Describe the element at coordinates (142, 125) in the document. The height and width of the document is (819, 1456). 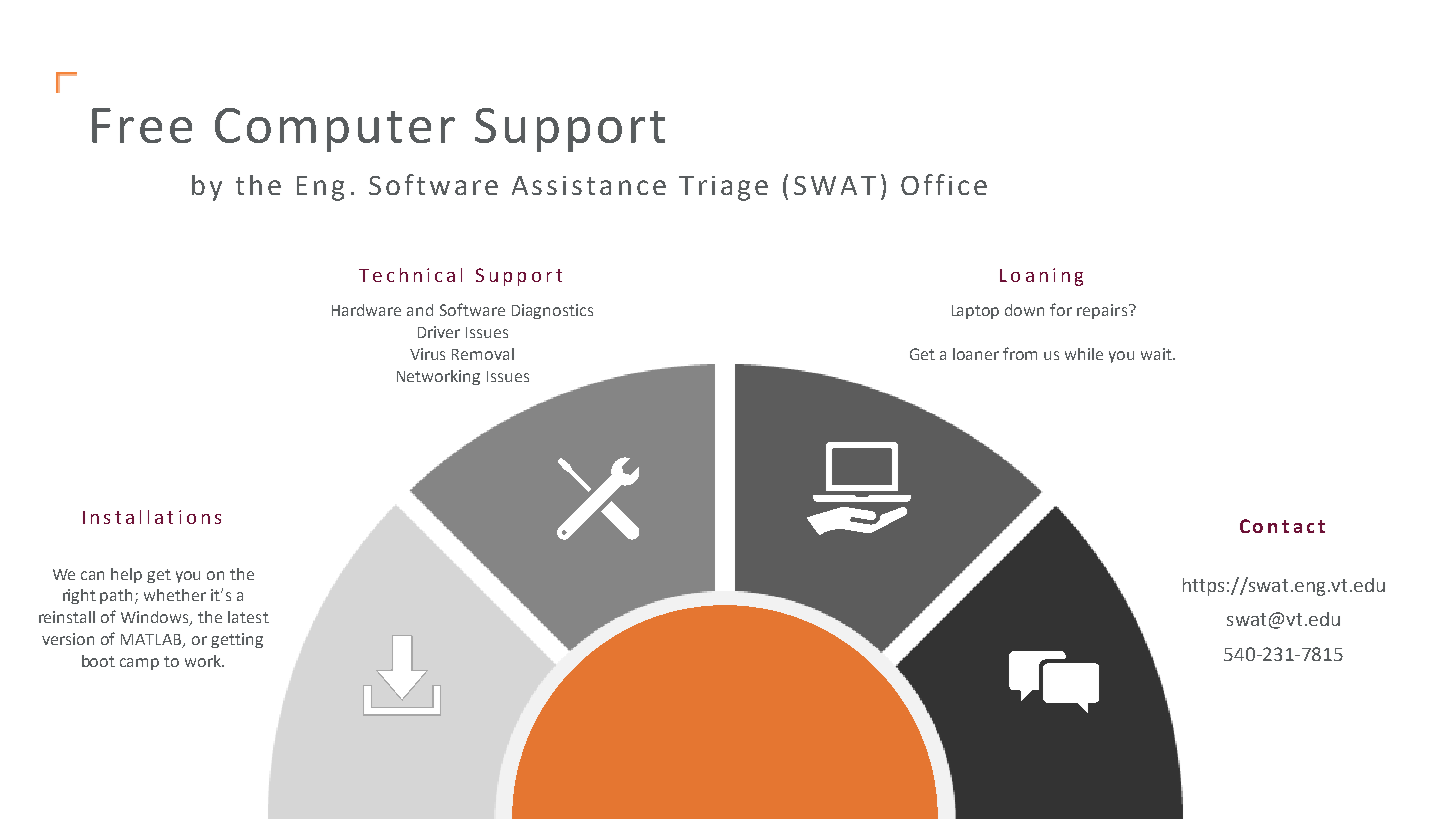
I see `Free` at that location.
